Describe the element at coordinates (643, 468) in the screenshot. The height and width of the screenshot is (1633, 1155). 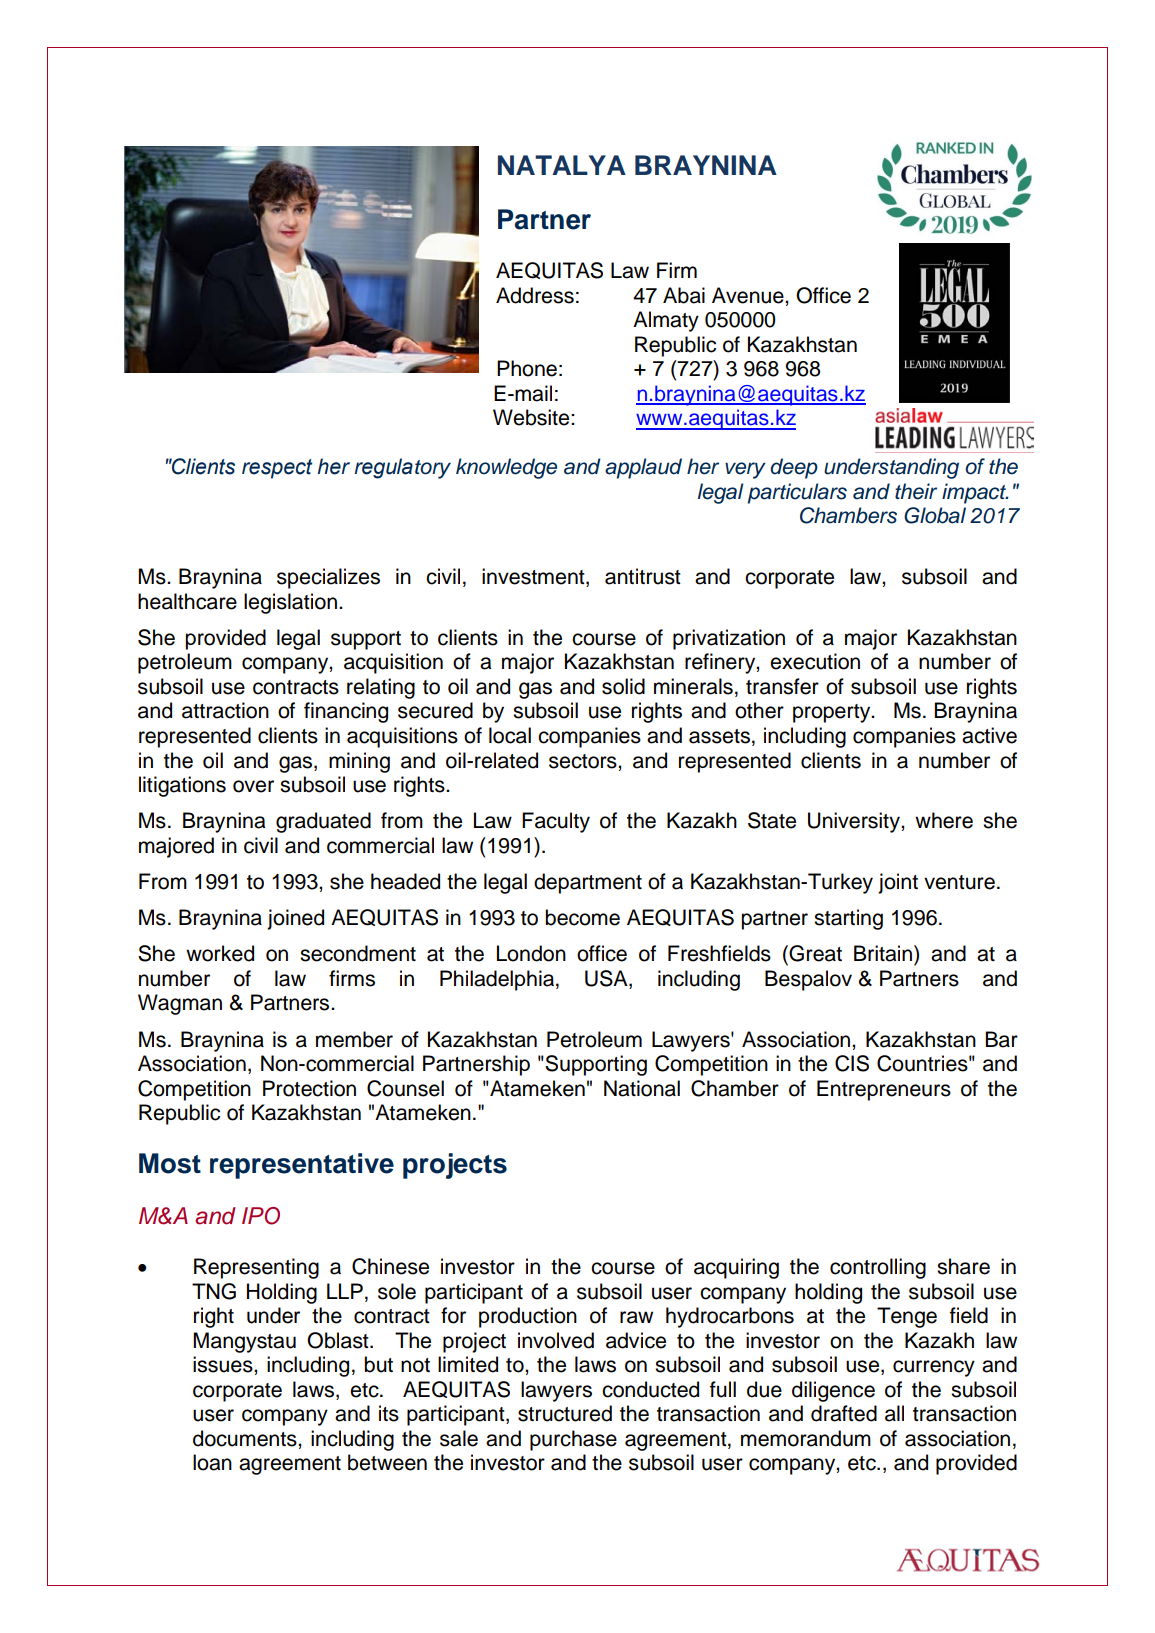
I see `applaud` at that location.
